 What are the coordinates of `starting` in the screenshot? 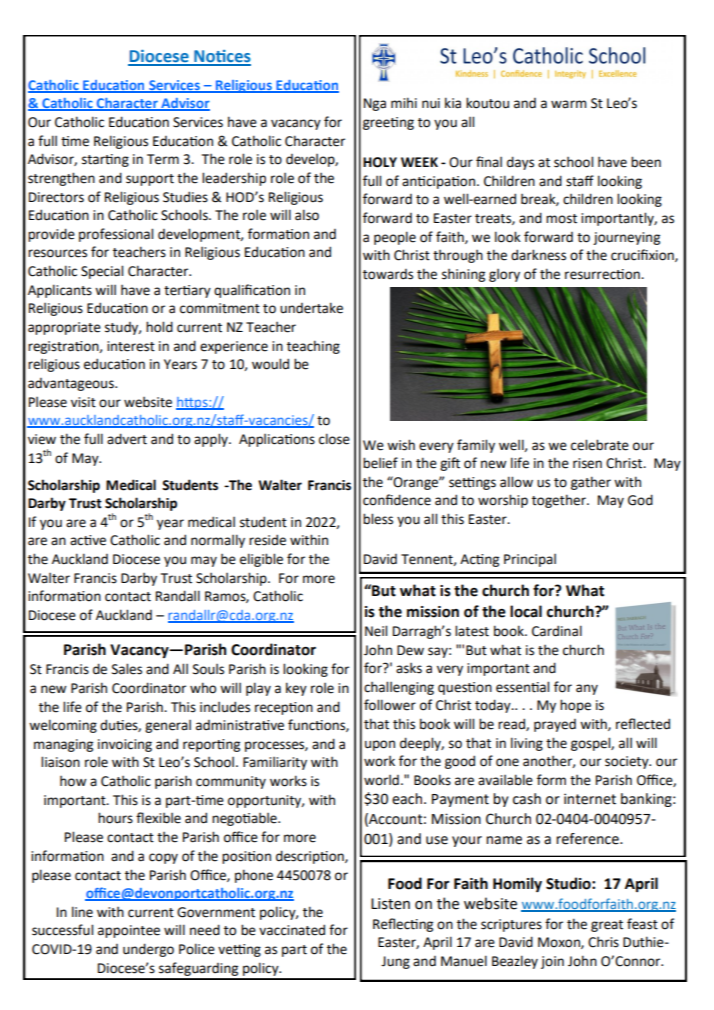 It's located at (105, 160).
